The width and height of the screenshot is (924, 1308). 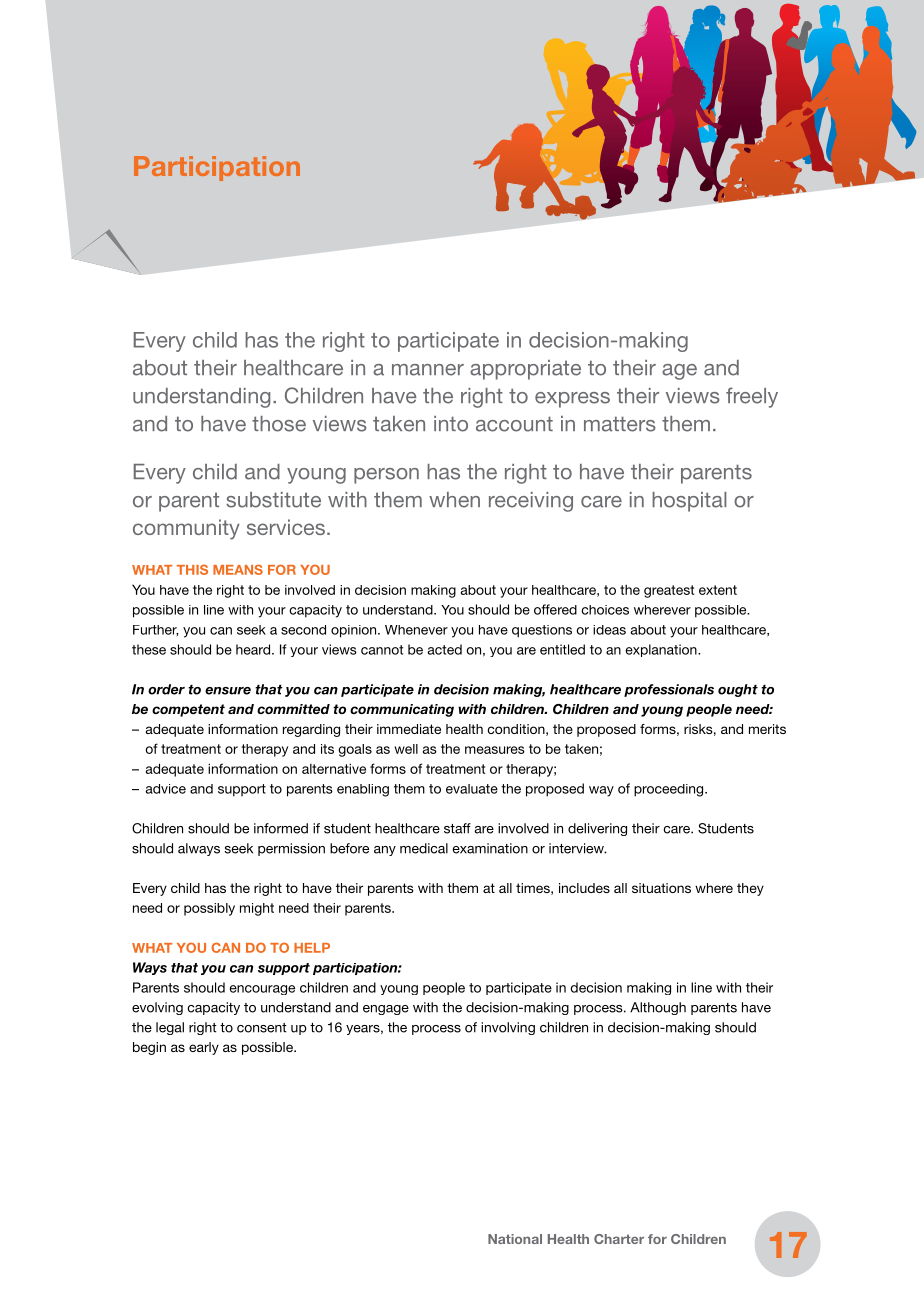 What do you see at coordinates (472, 789) in the screenshot?
I see `evaluate` at bounding box center [472, 789].
